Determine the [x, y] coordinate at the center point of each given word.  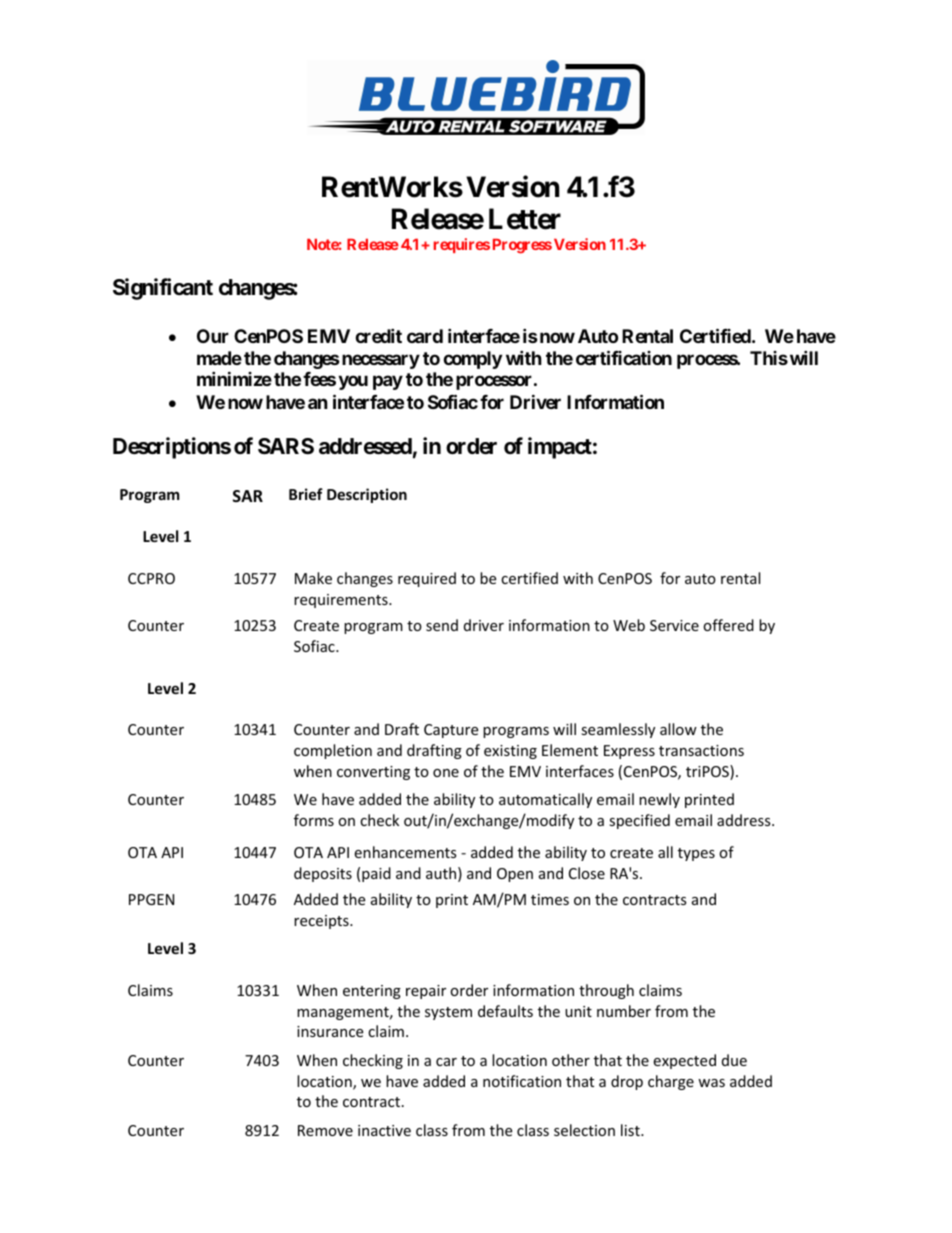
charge [671, 1082]
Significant [163, 289]
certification [624, 357]
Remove [325, 1130]
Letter [525, 219]
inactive [384, 1130]
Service [674, 625]
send [442, 625]
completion [333, 751]
